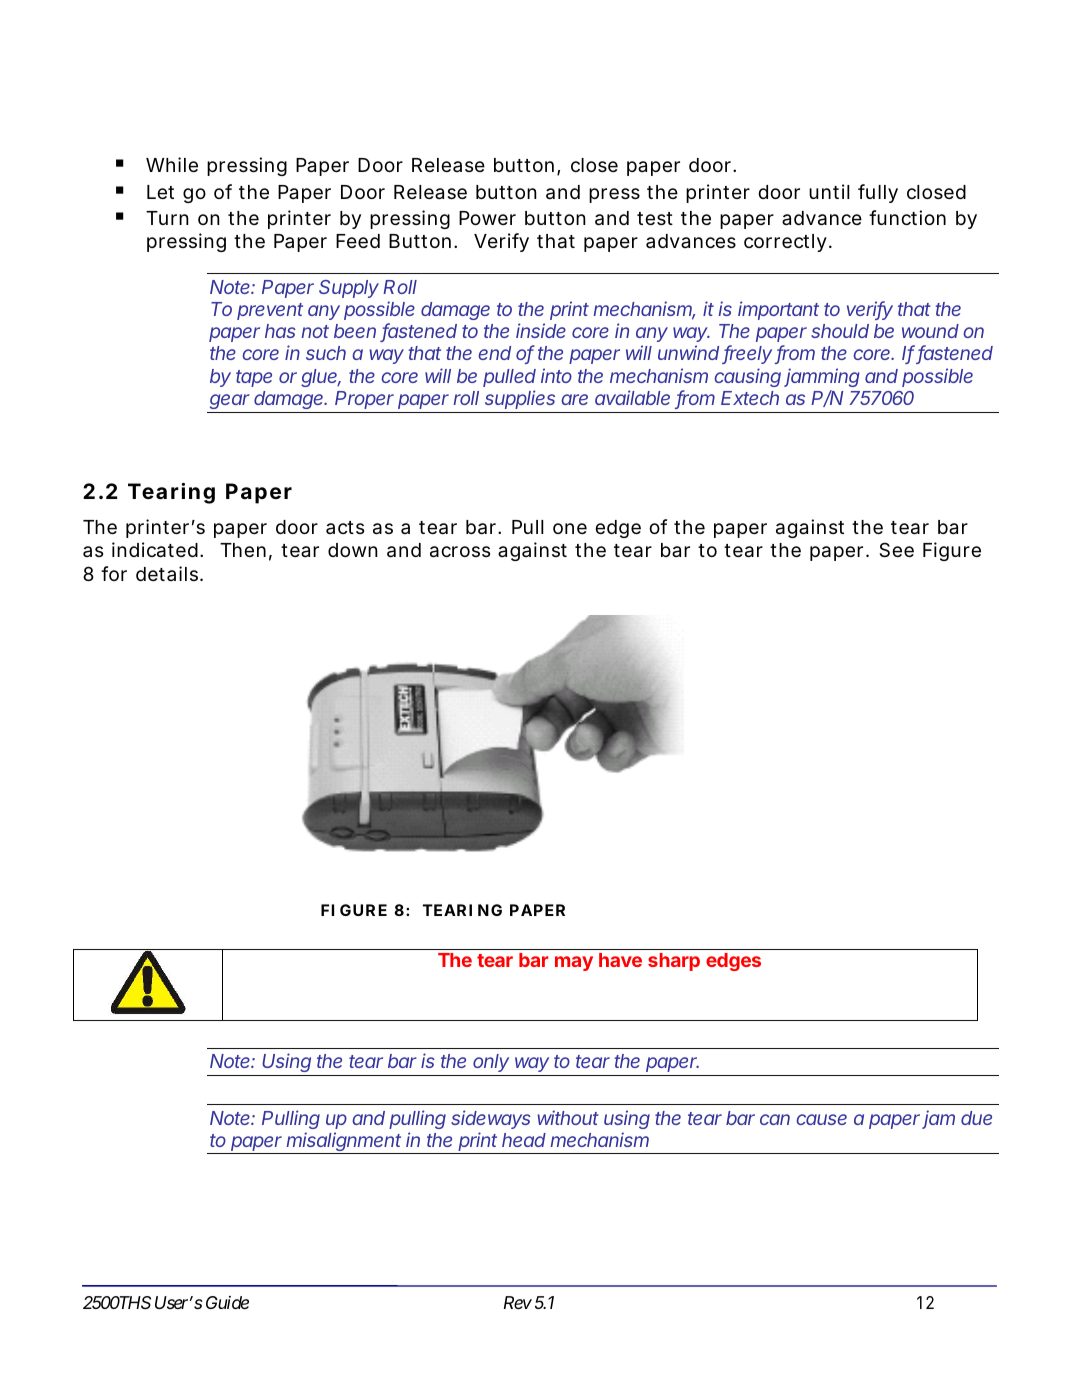  I want to click on cause, so click(821, 1119).
